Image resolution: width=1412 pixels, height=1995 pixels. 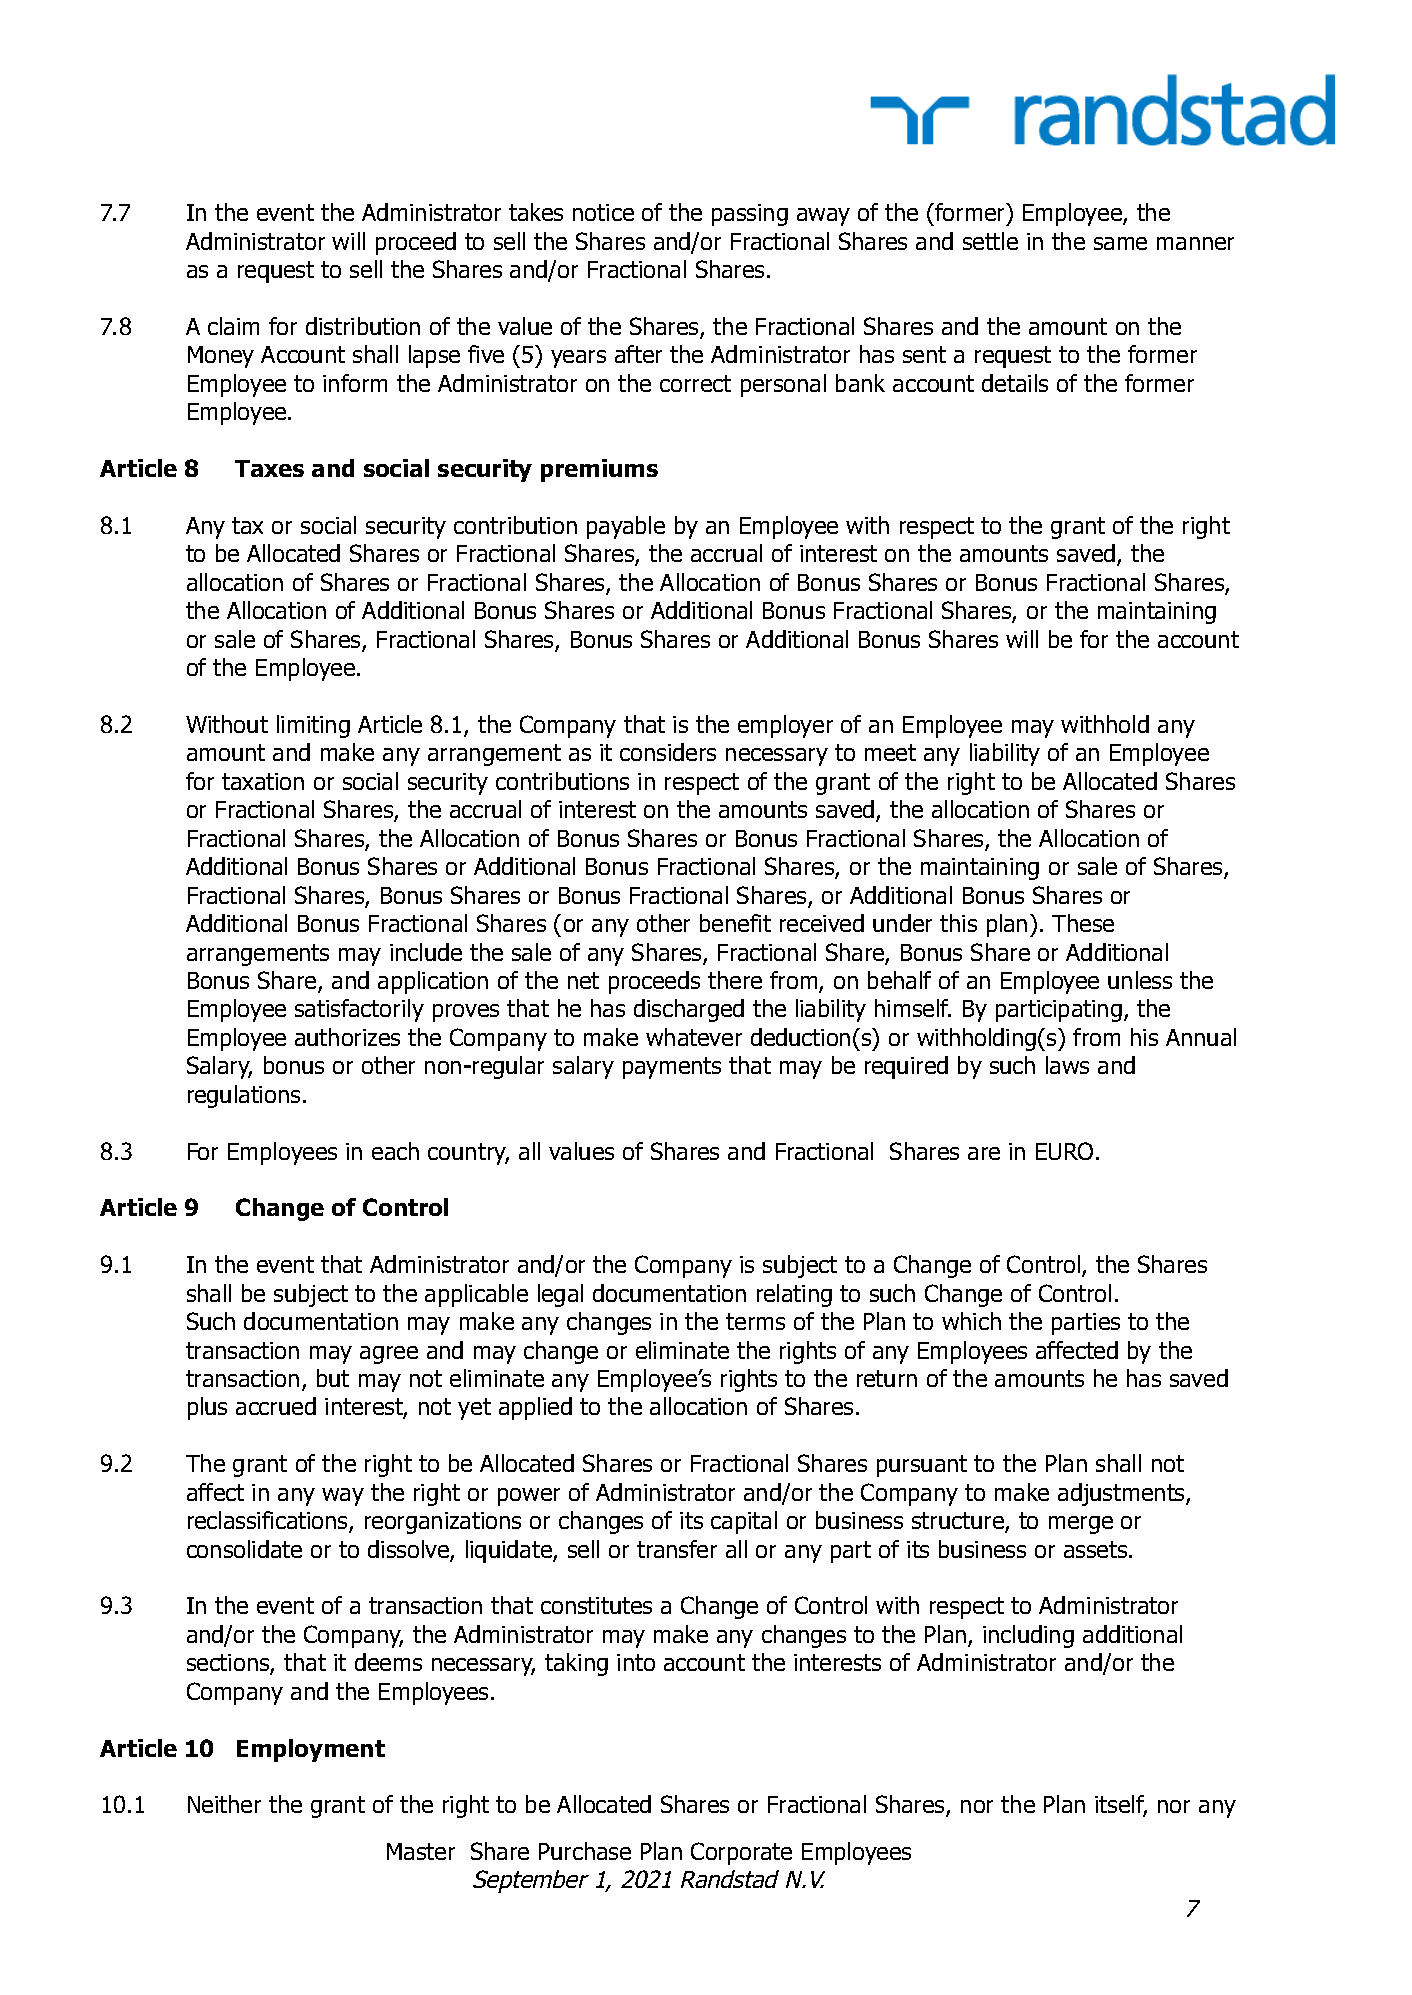 I want to click on passing, so click(x=750, y=215).
